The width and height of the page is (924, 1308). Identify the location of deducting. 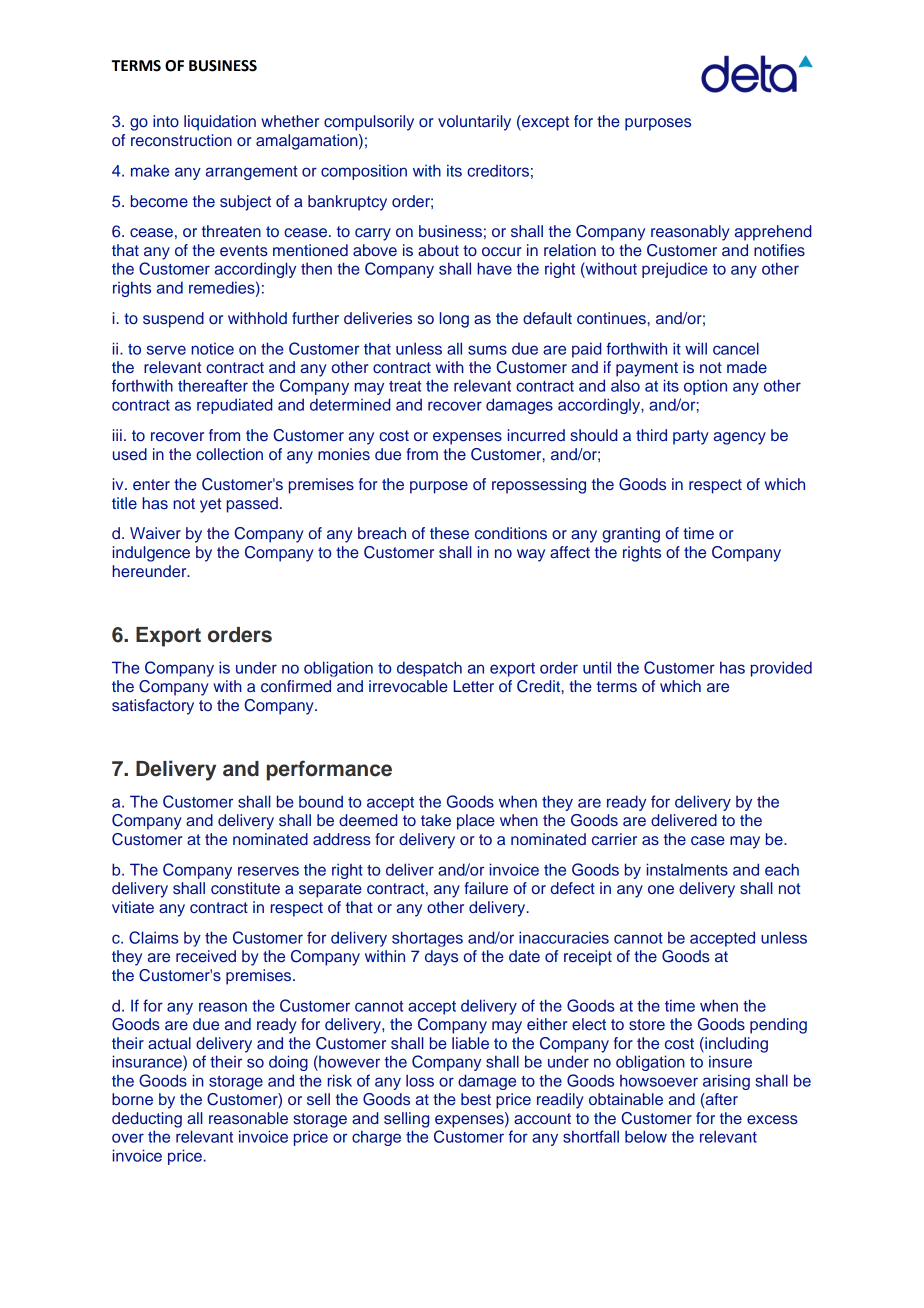
(147, 1120).
